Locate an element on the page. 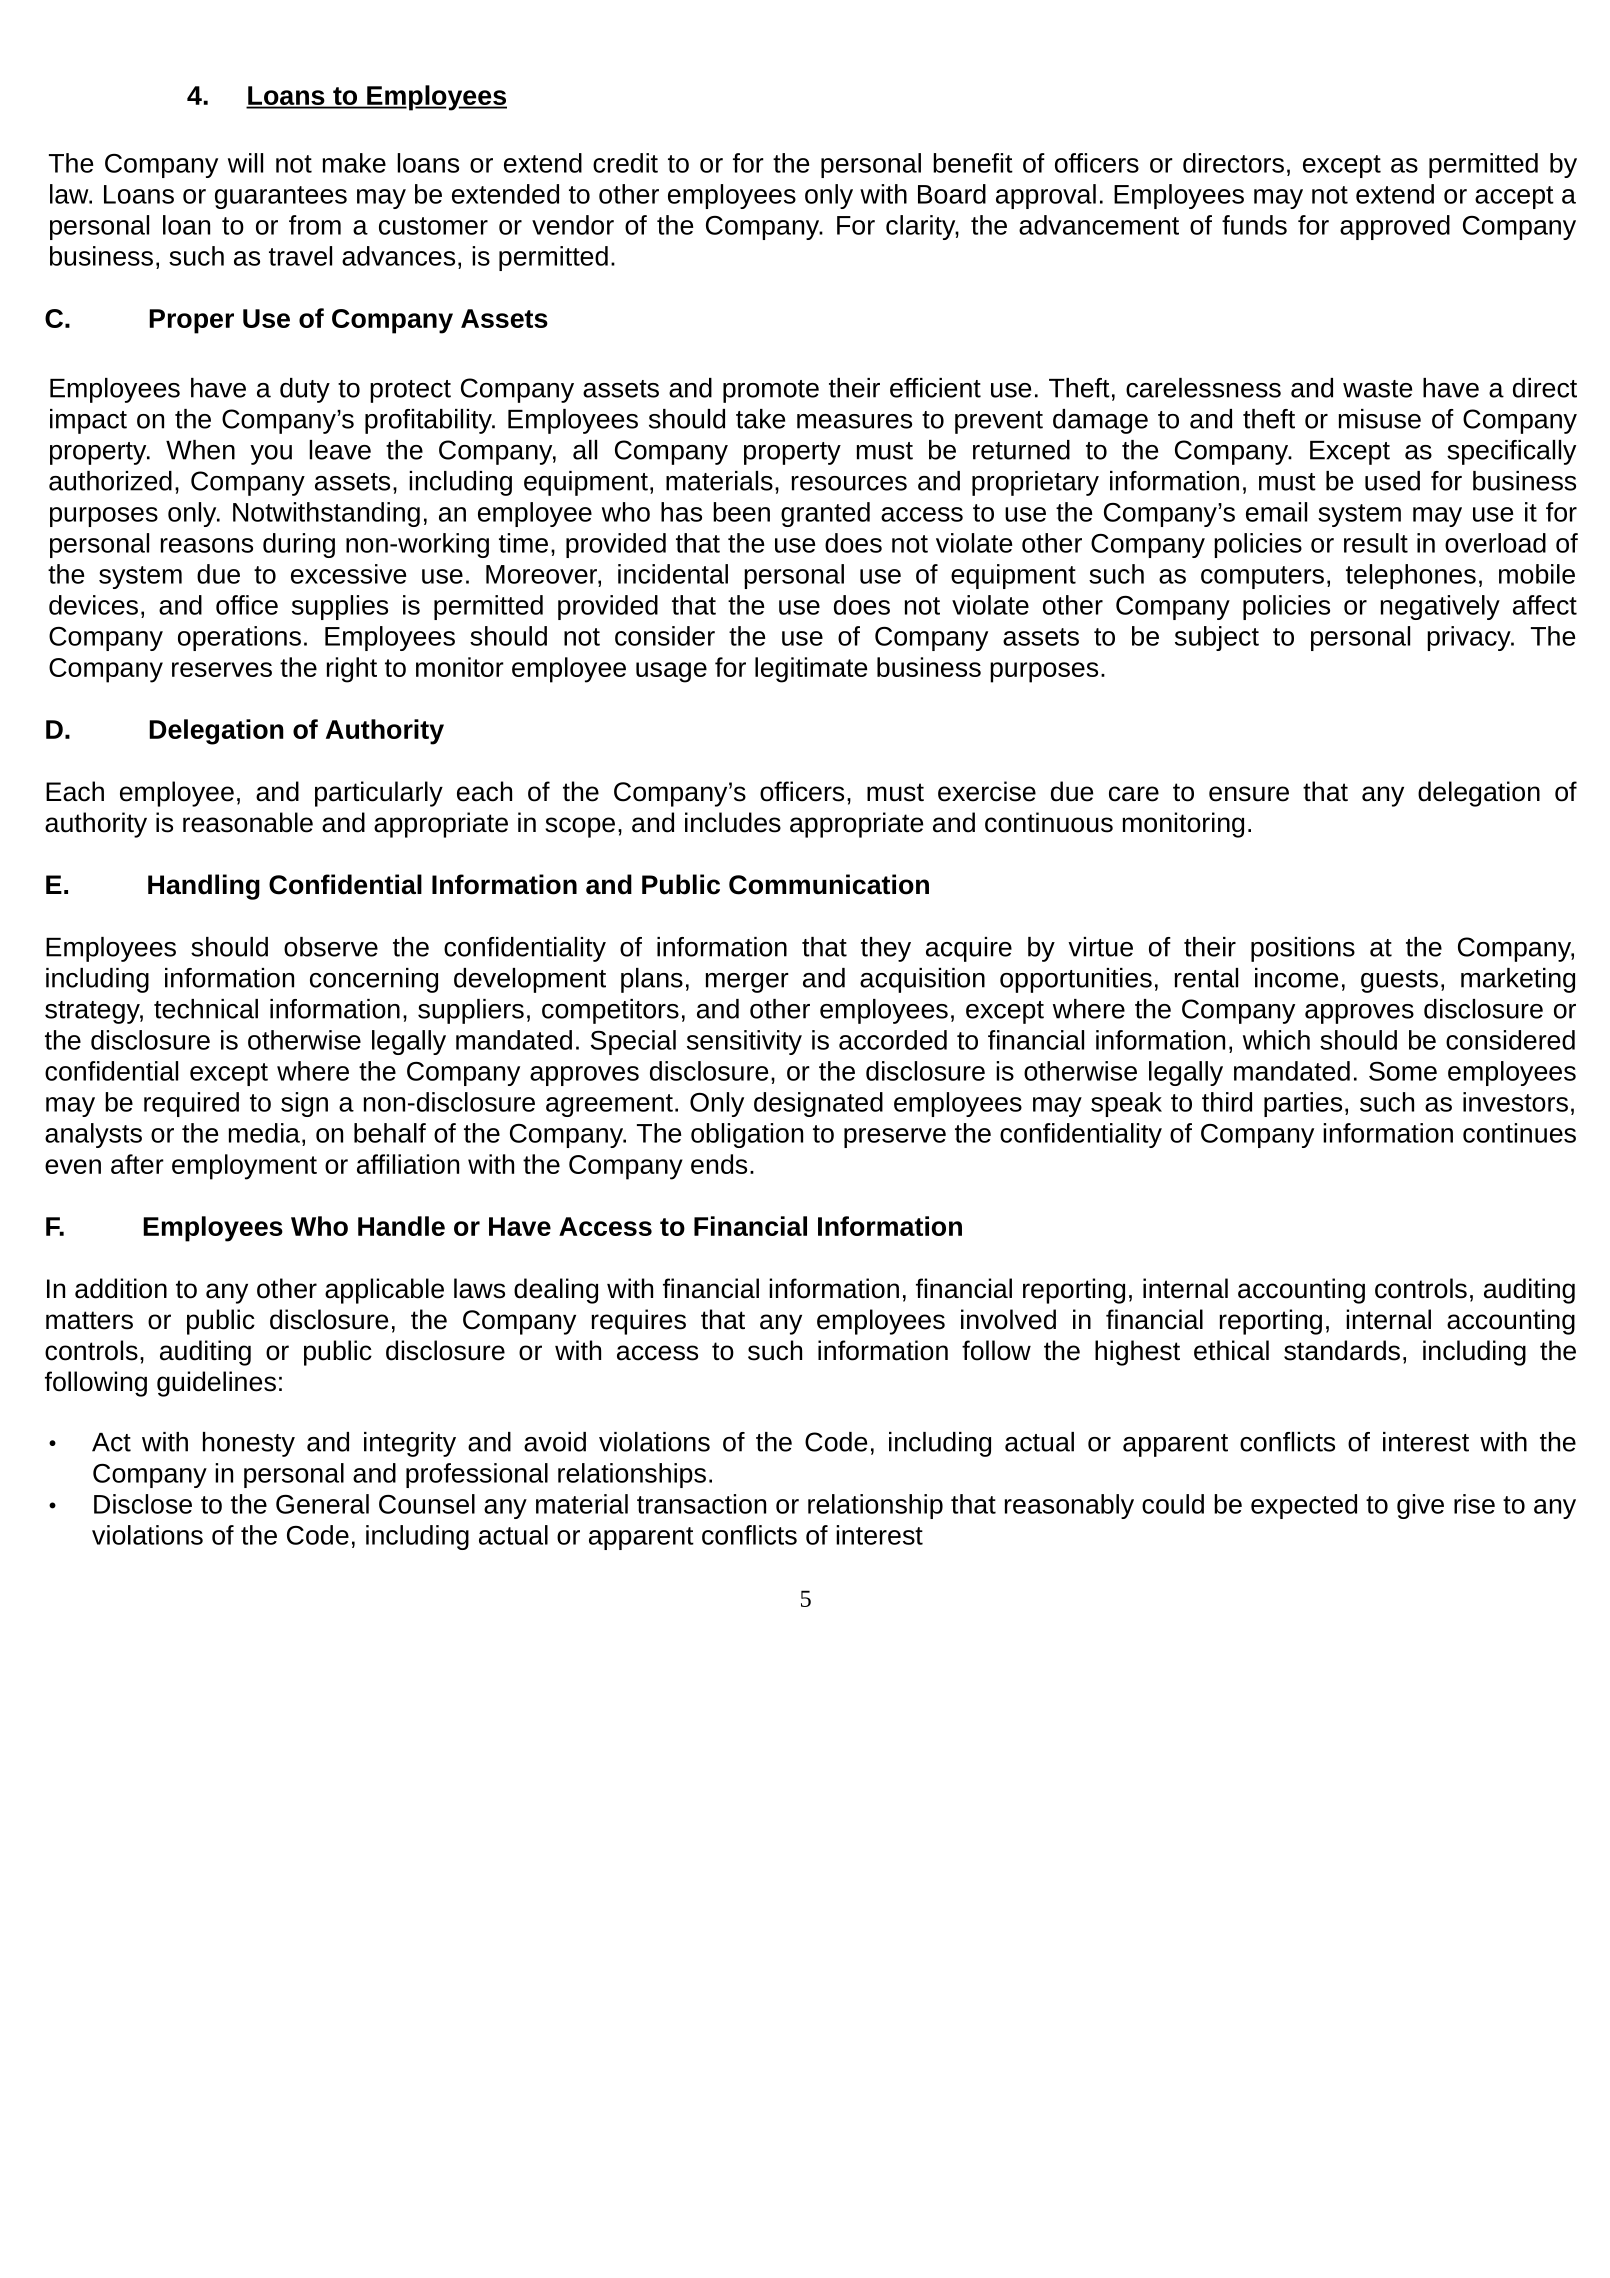 The height and width of the image is (2278, 1610). Board is located at coordinates (952, 194).
